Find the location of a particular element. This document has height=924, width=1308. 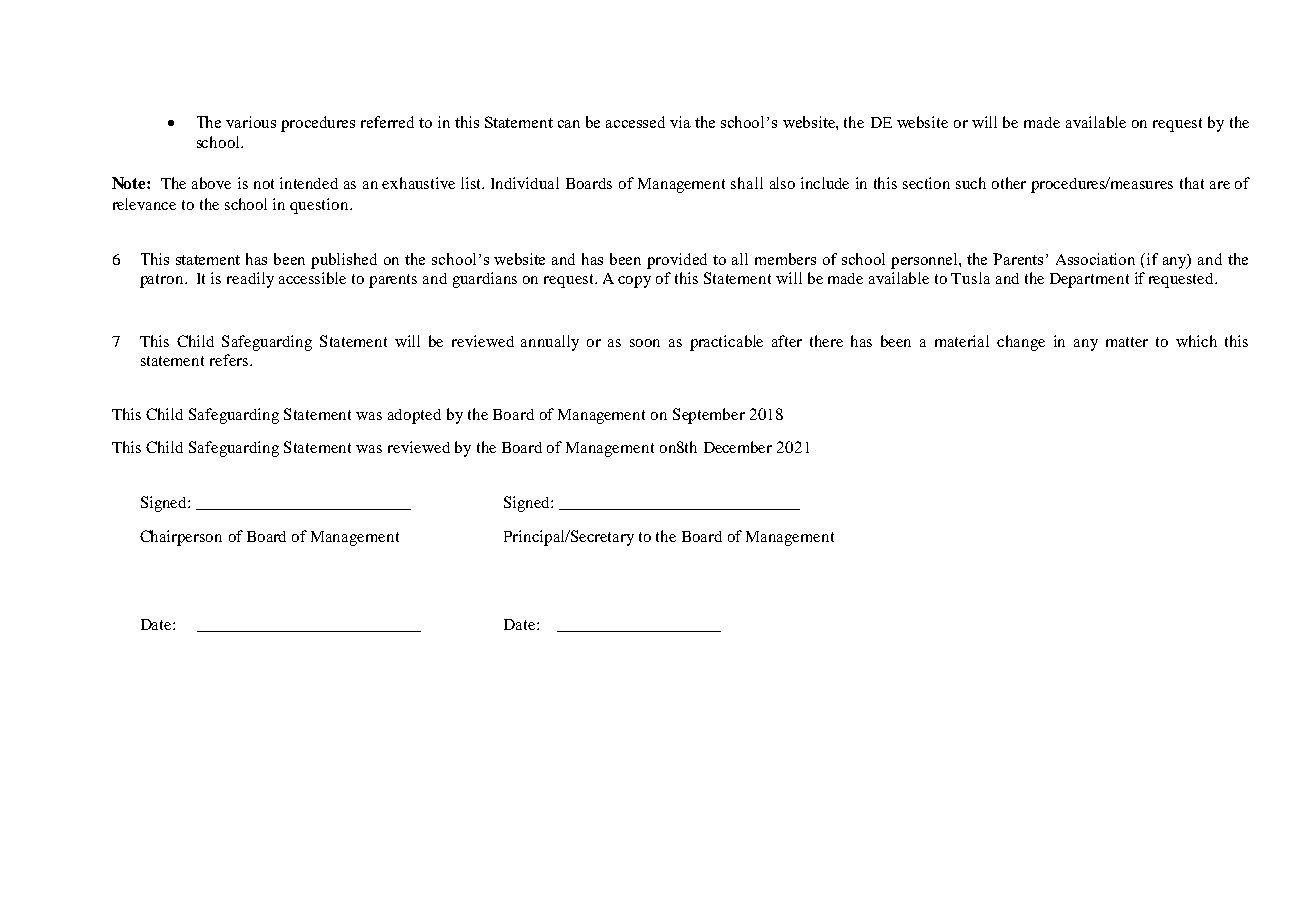

refers is located at coordinates (229, 360).
